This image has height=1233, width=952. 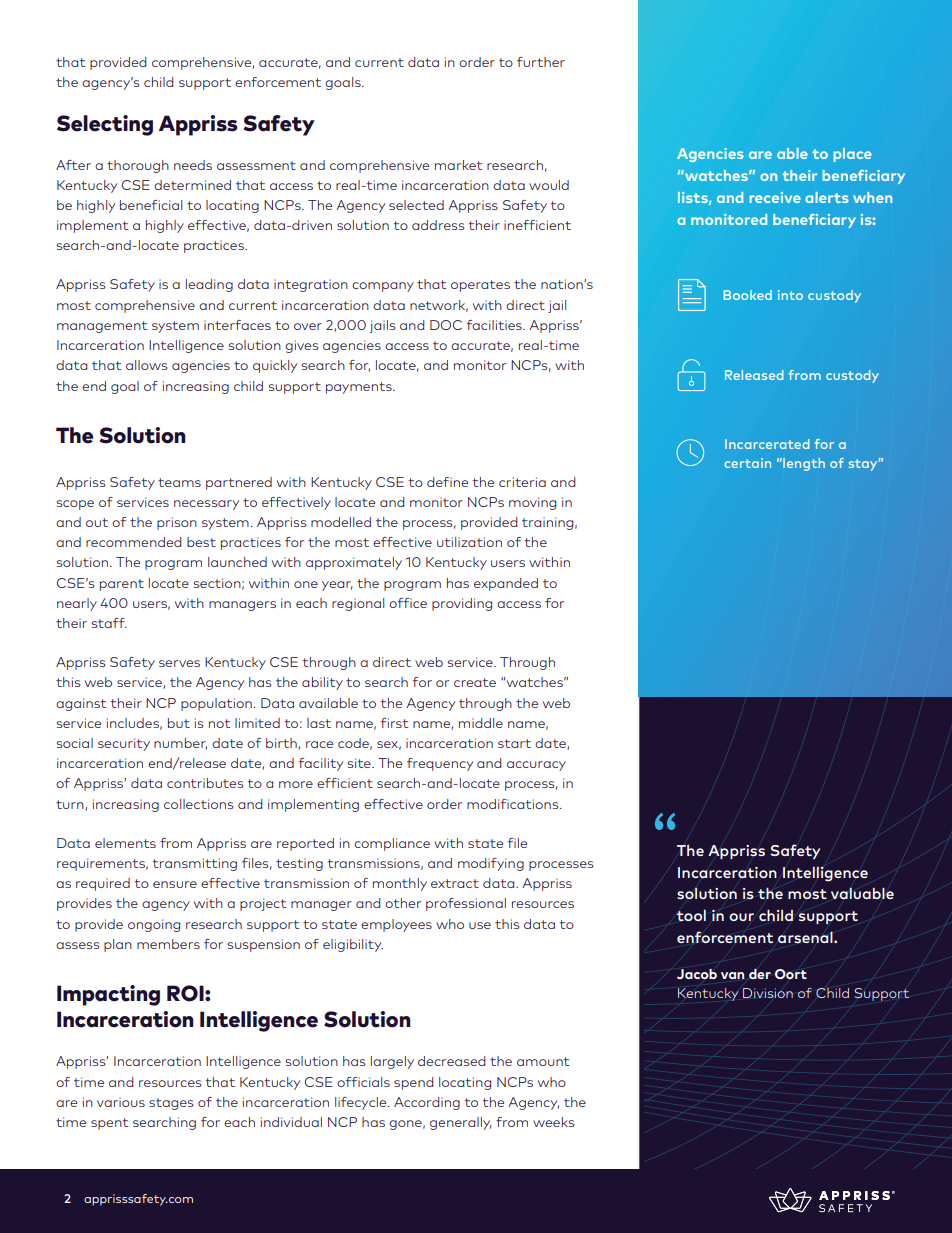 I want to click on into, so click(x=790, y=295).
